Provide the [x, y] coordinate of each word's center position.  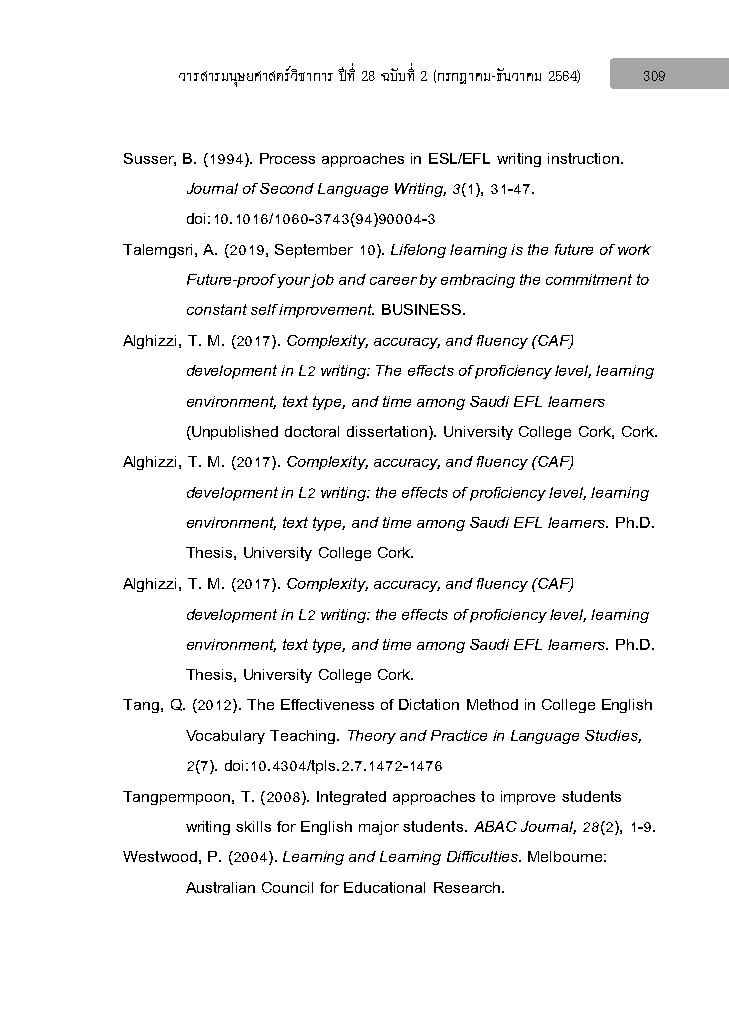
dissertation [387, 431]
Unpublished [234, 433]
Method [492, 704]
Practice [459, 735]
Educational [384, 887]
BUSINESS [421, 309]
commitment [589, 279]
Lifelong [418, 251]
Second [287, 188]
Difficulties [484, 856]
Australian [220, 887]
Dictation [429, 704]
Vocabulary [225, 737]
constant [217, 309]
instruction [585, 158]
